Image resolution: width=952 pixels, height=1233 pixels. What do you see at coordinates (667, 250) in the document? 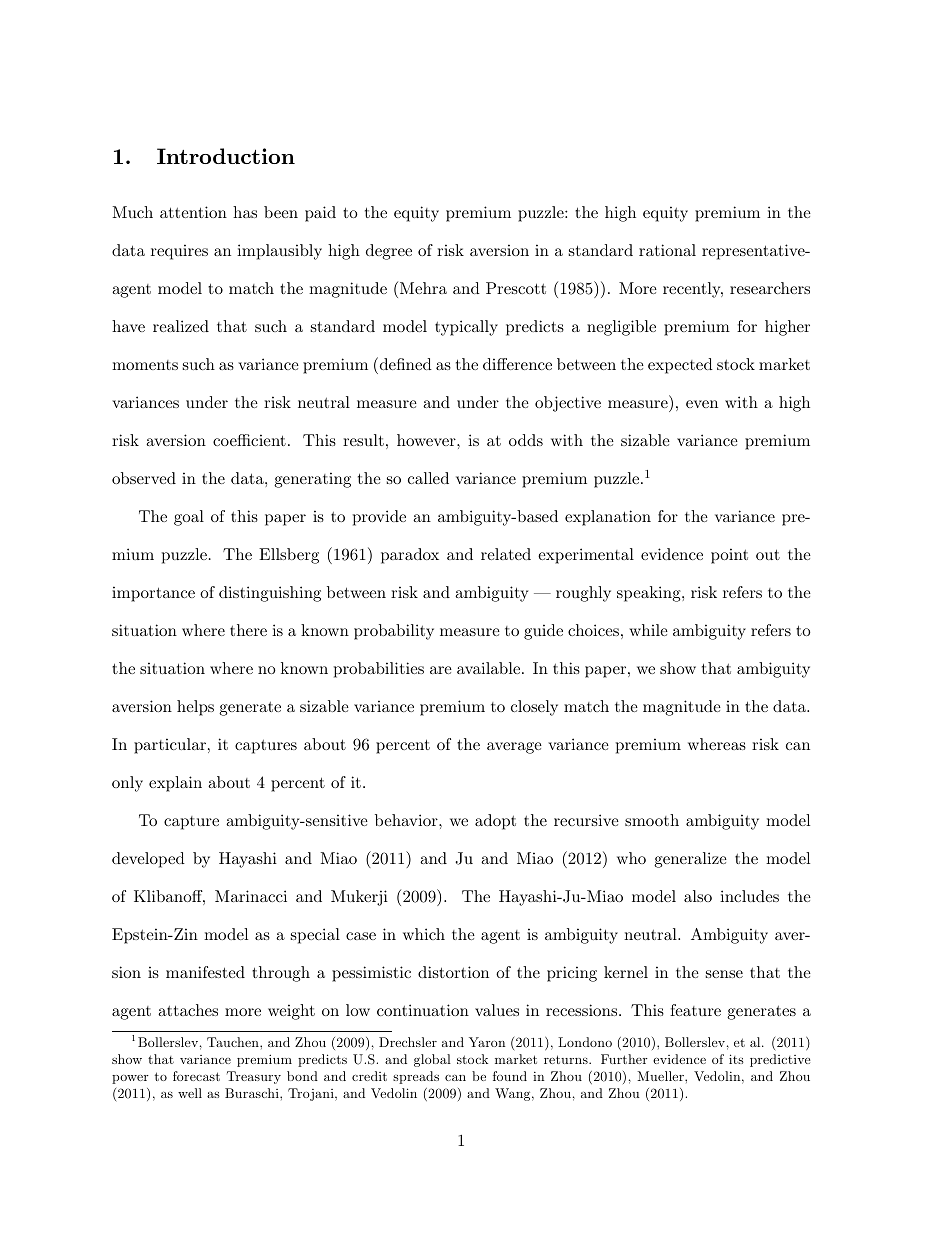
I see `rational` at bounding box center [667, 250].
